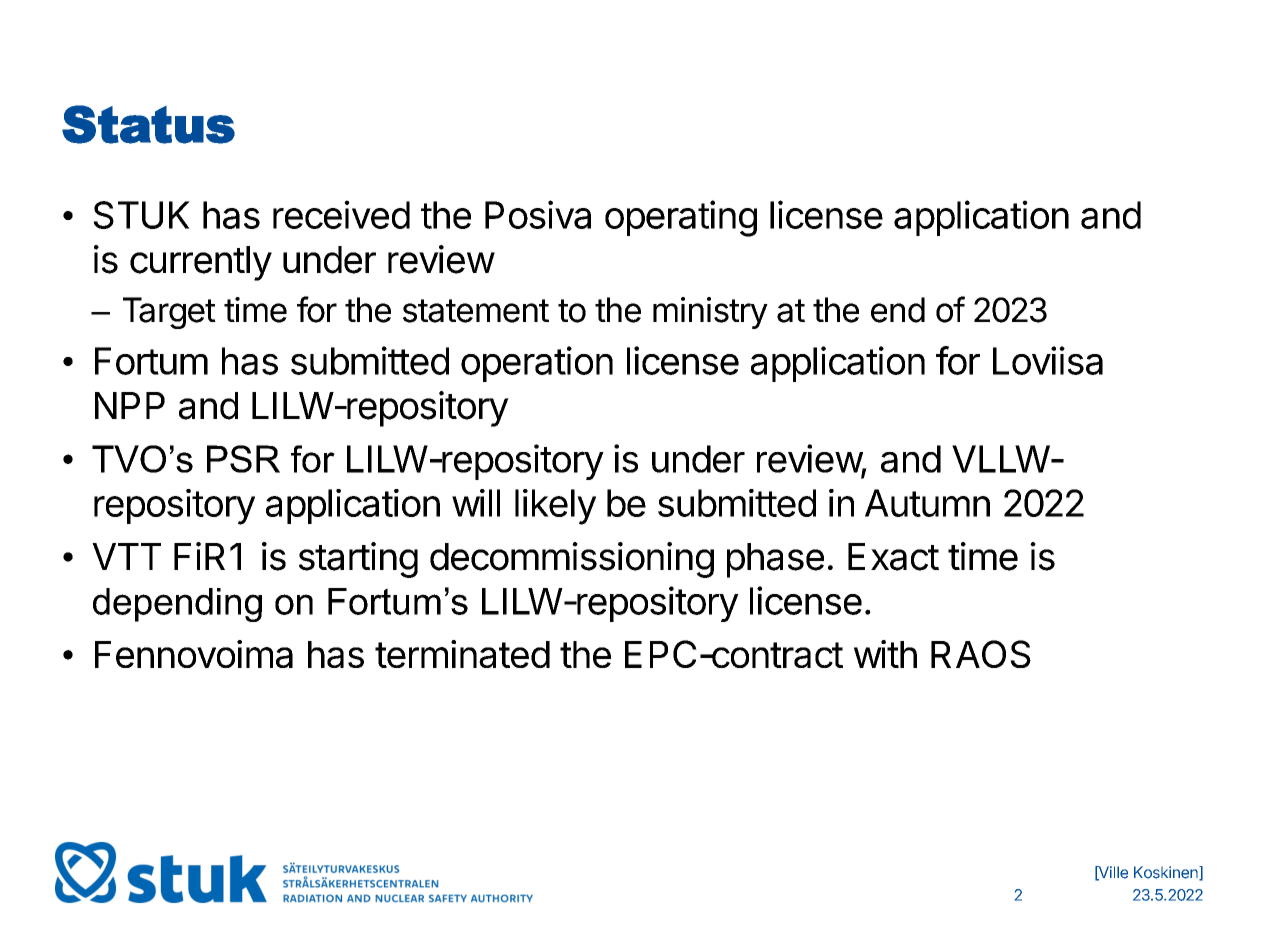  Describe the element at coordinates (201, 263) in the screenshot. I see `currently` at that location.
